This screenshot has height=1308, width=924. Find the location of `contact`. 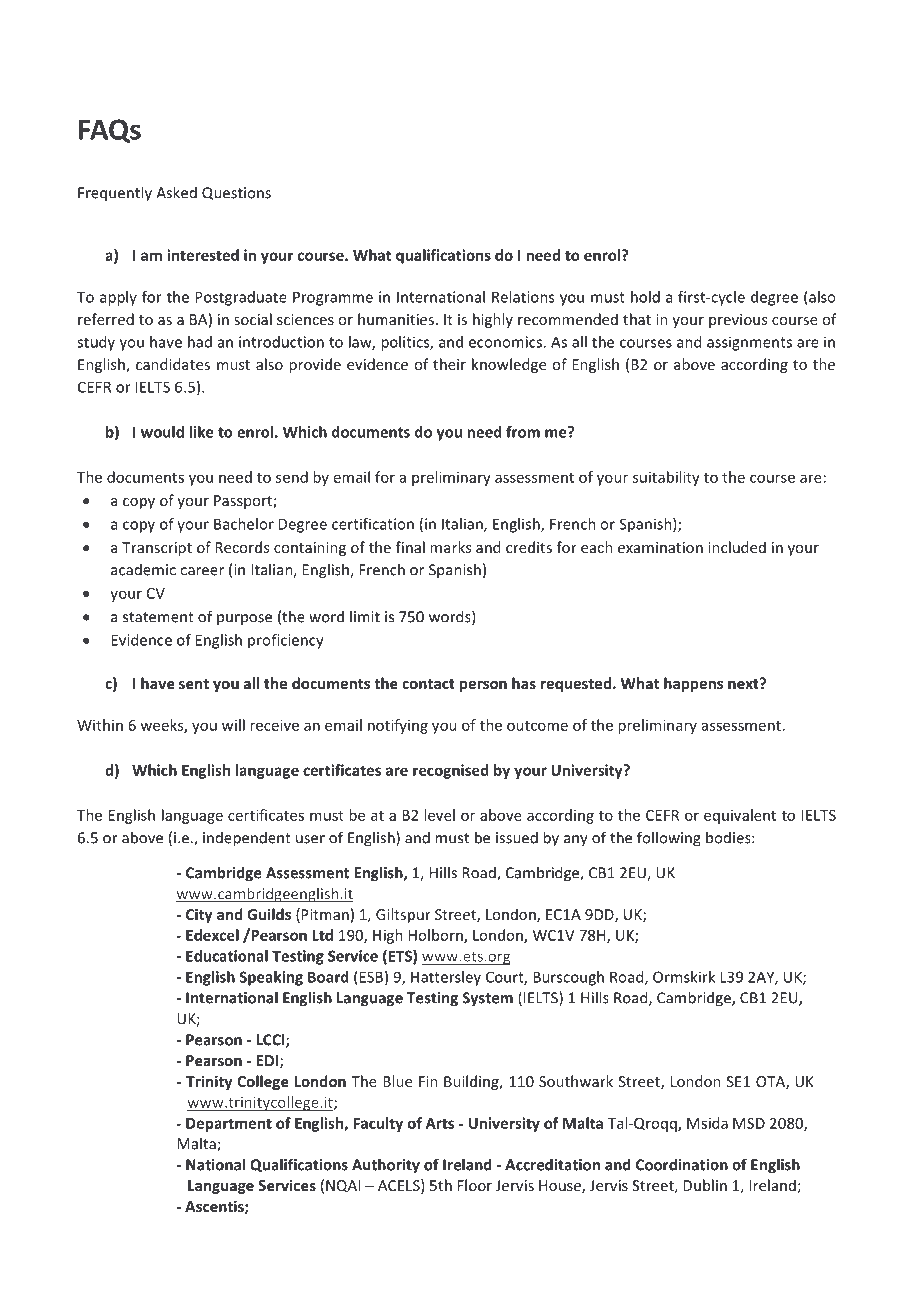

contact is located at coordinates (428, 684).
